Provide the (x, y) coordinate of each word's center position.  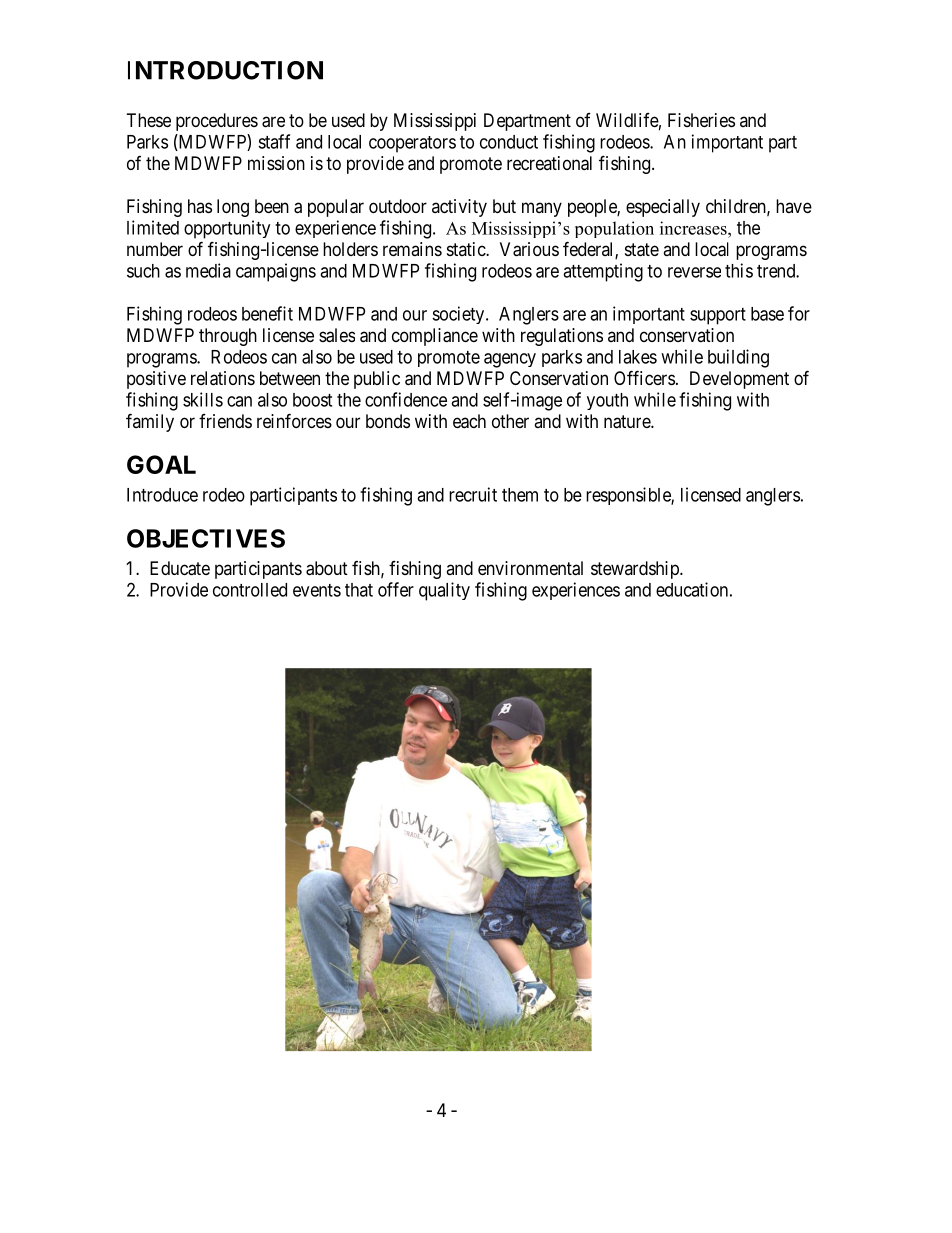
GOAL (161, 464)
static (467, 249)
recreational (549, 163)
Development (739, 380)
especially (663, 208)
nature (628, 422)
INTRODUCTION (225, 70)
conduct (509, 142)
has (200, 206)
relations (223, 378)
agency (510, 360)
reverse (694, 272)
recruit (473, 494)
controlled (250, 590)
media (208, 270)
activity (459, 208)
